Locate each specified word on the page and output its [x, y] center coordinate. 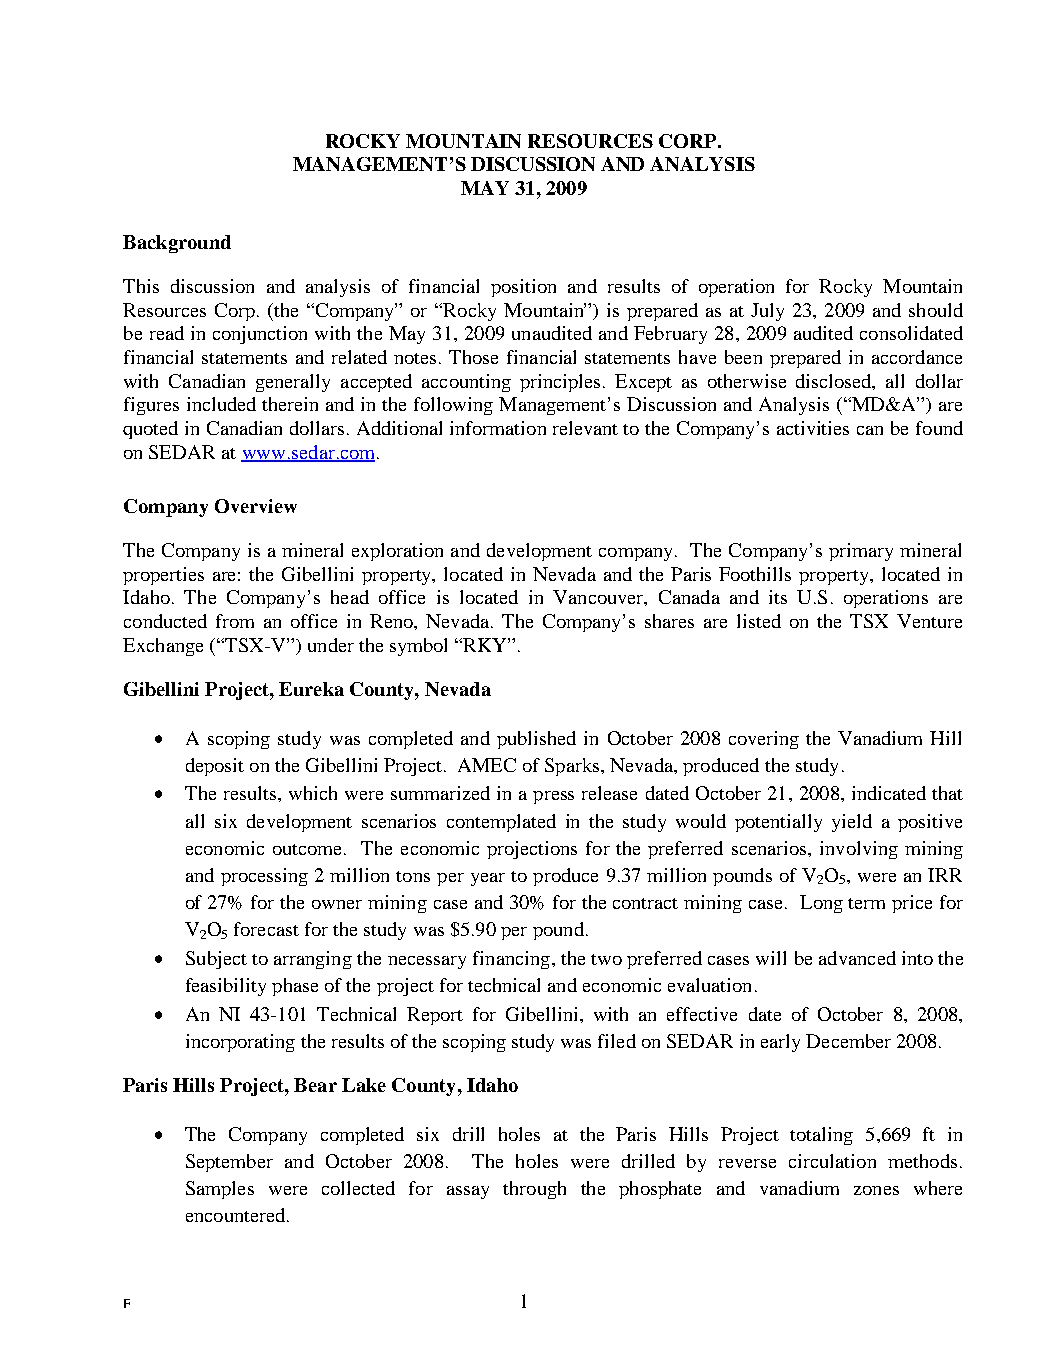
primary [861, 552]
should [936, 310]
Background [177, 244]
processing [264, 877]
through [534, 1190]
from [235, 621]
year [488, 879]
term [866, 903]
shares [669, 621]
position [523, 288]
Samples [220, 1190]
